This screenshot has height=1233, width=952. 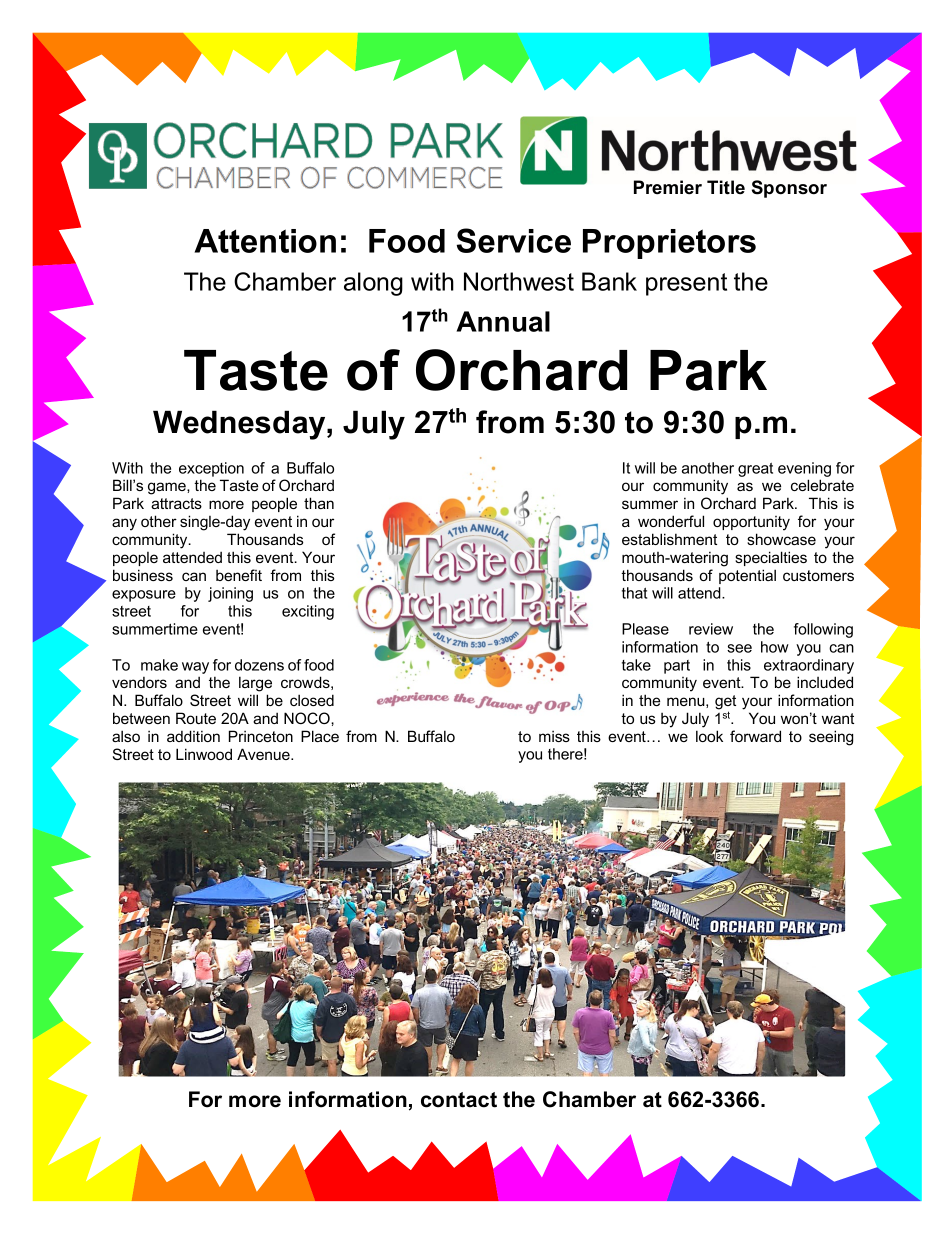 I want to click on Attention, so click(x=265, y=241).
